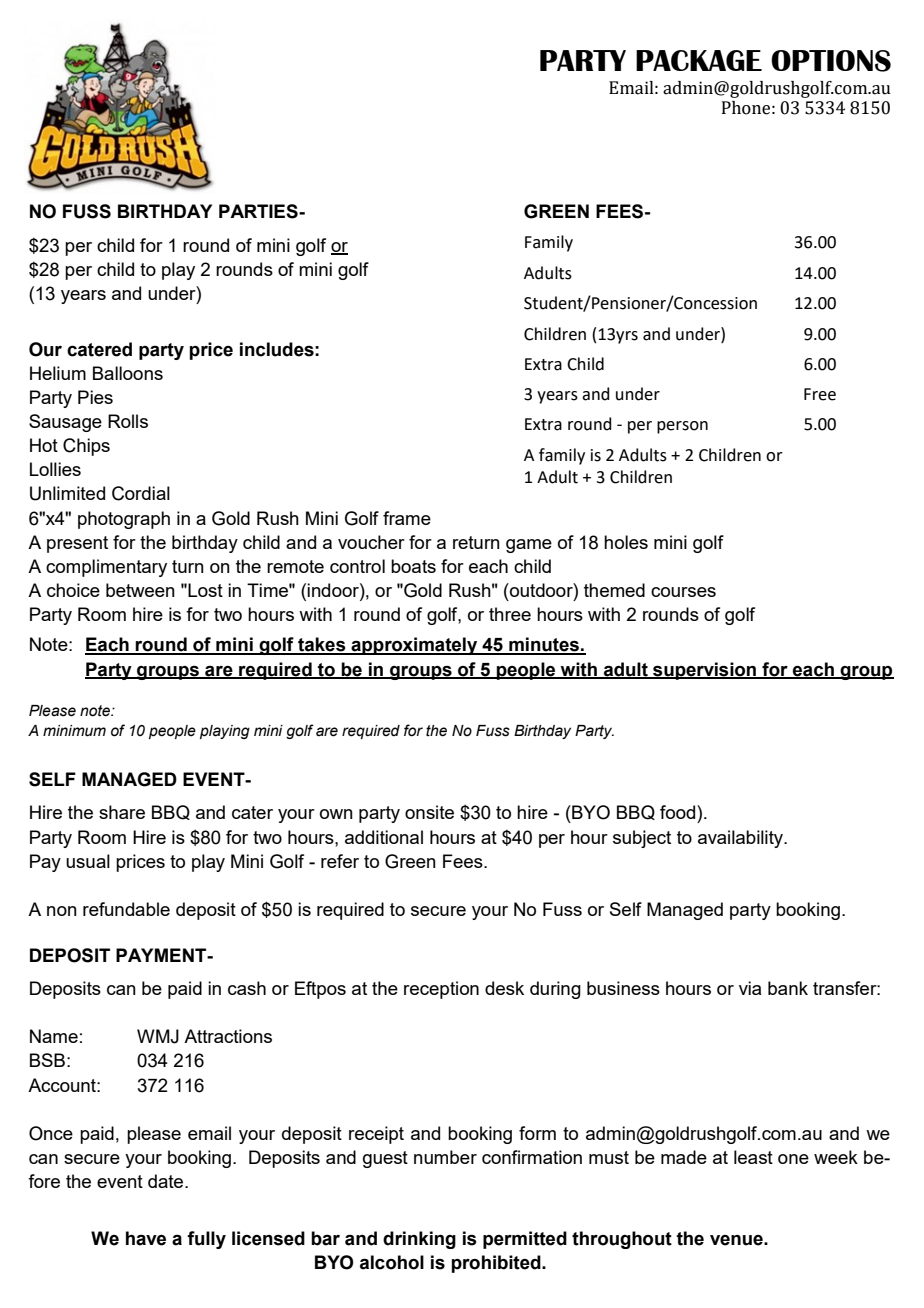  Describe the element at coordinates (699, 60) in the screenshot. I see `PACKAGE` at that location.
